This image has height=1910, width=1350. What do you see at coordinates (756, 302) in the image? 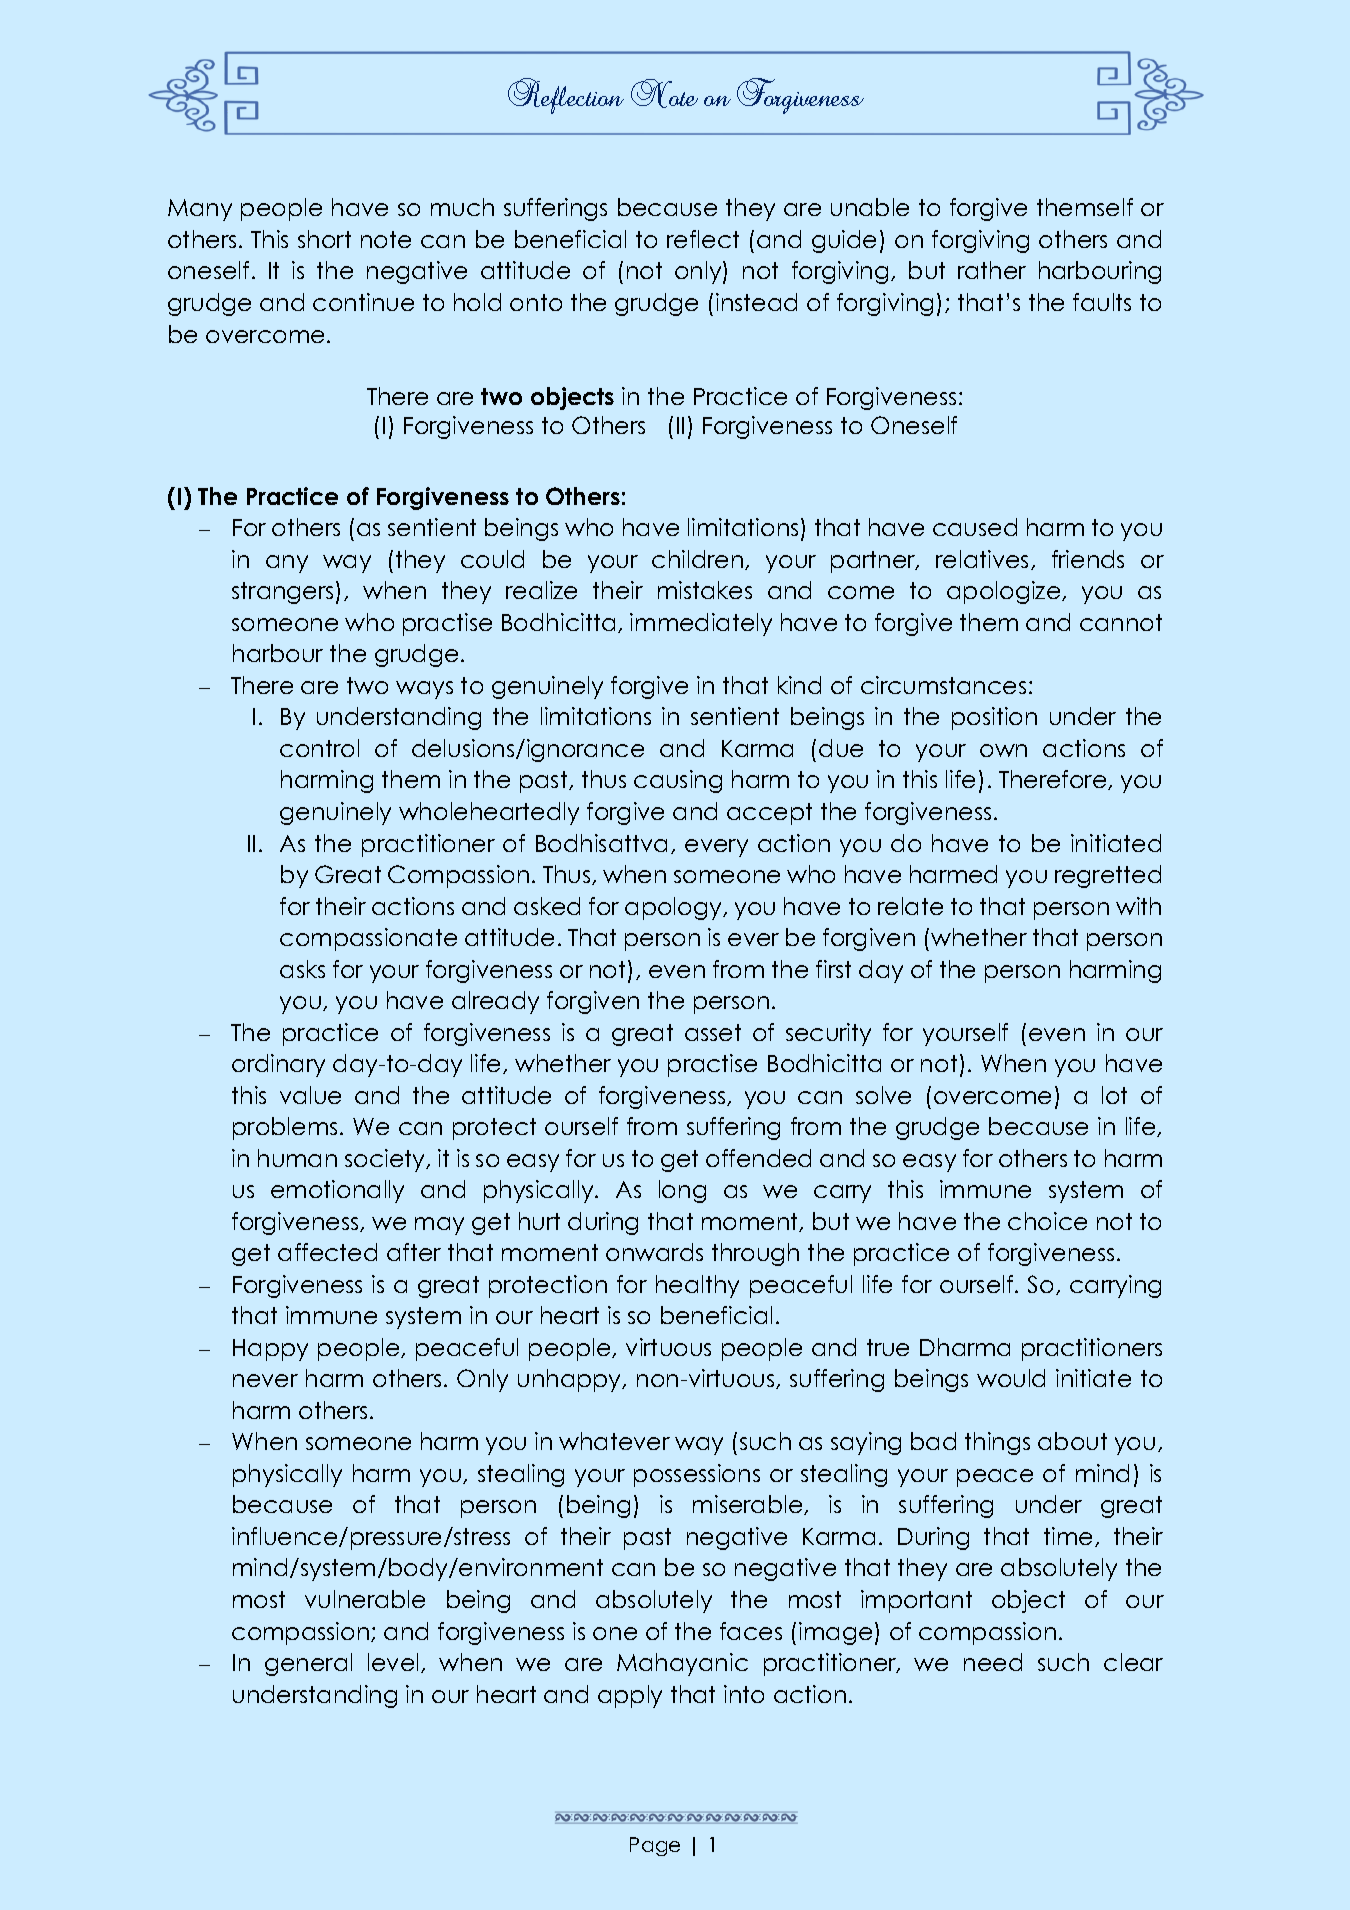
I see `instead` at bounding box center [756, 302].
